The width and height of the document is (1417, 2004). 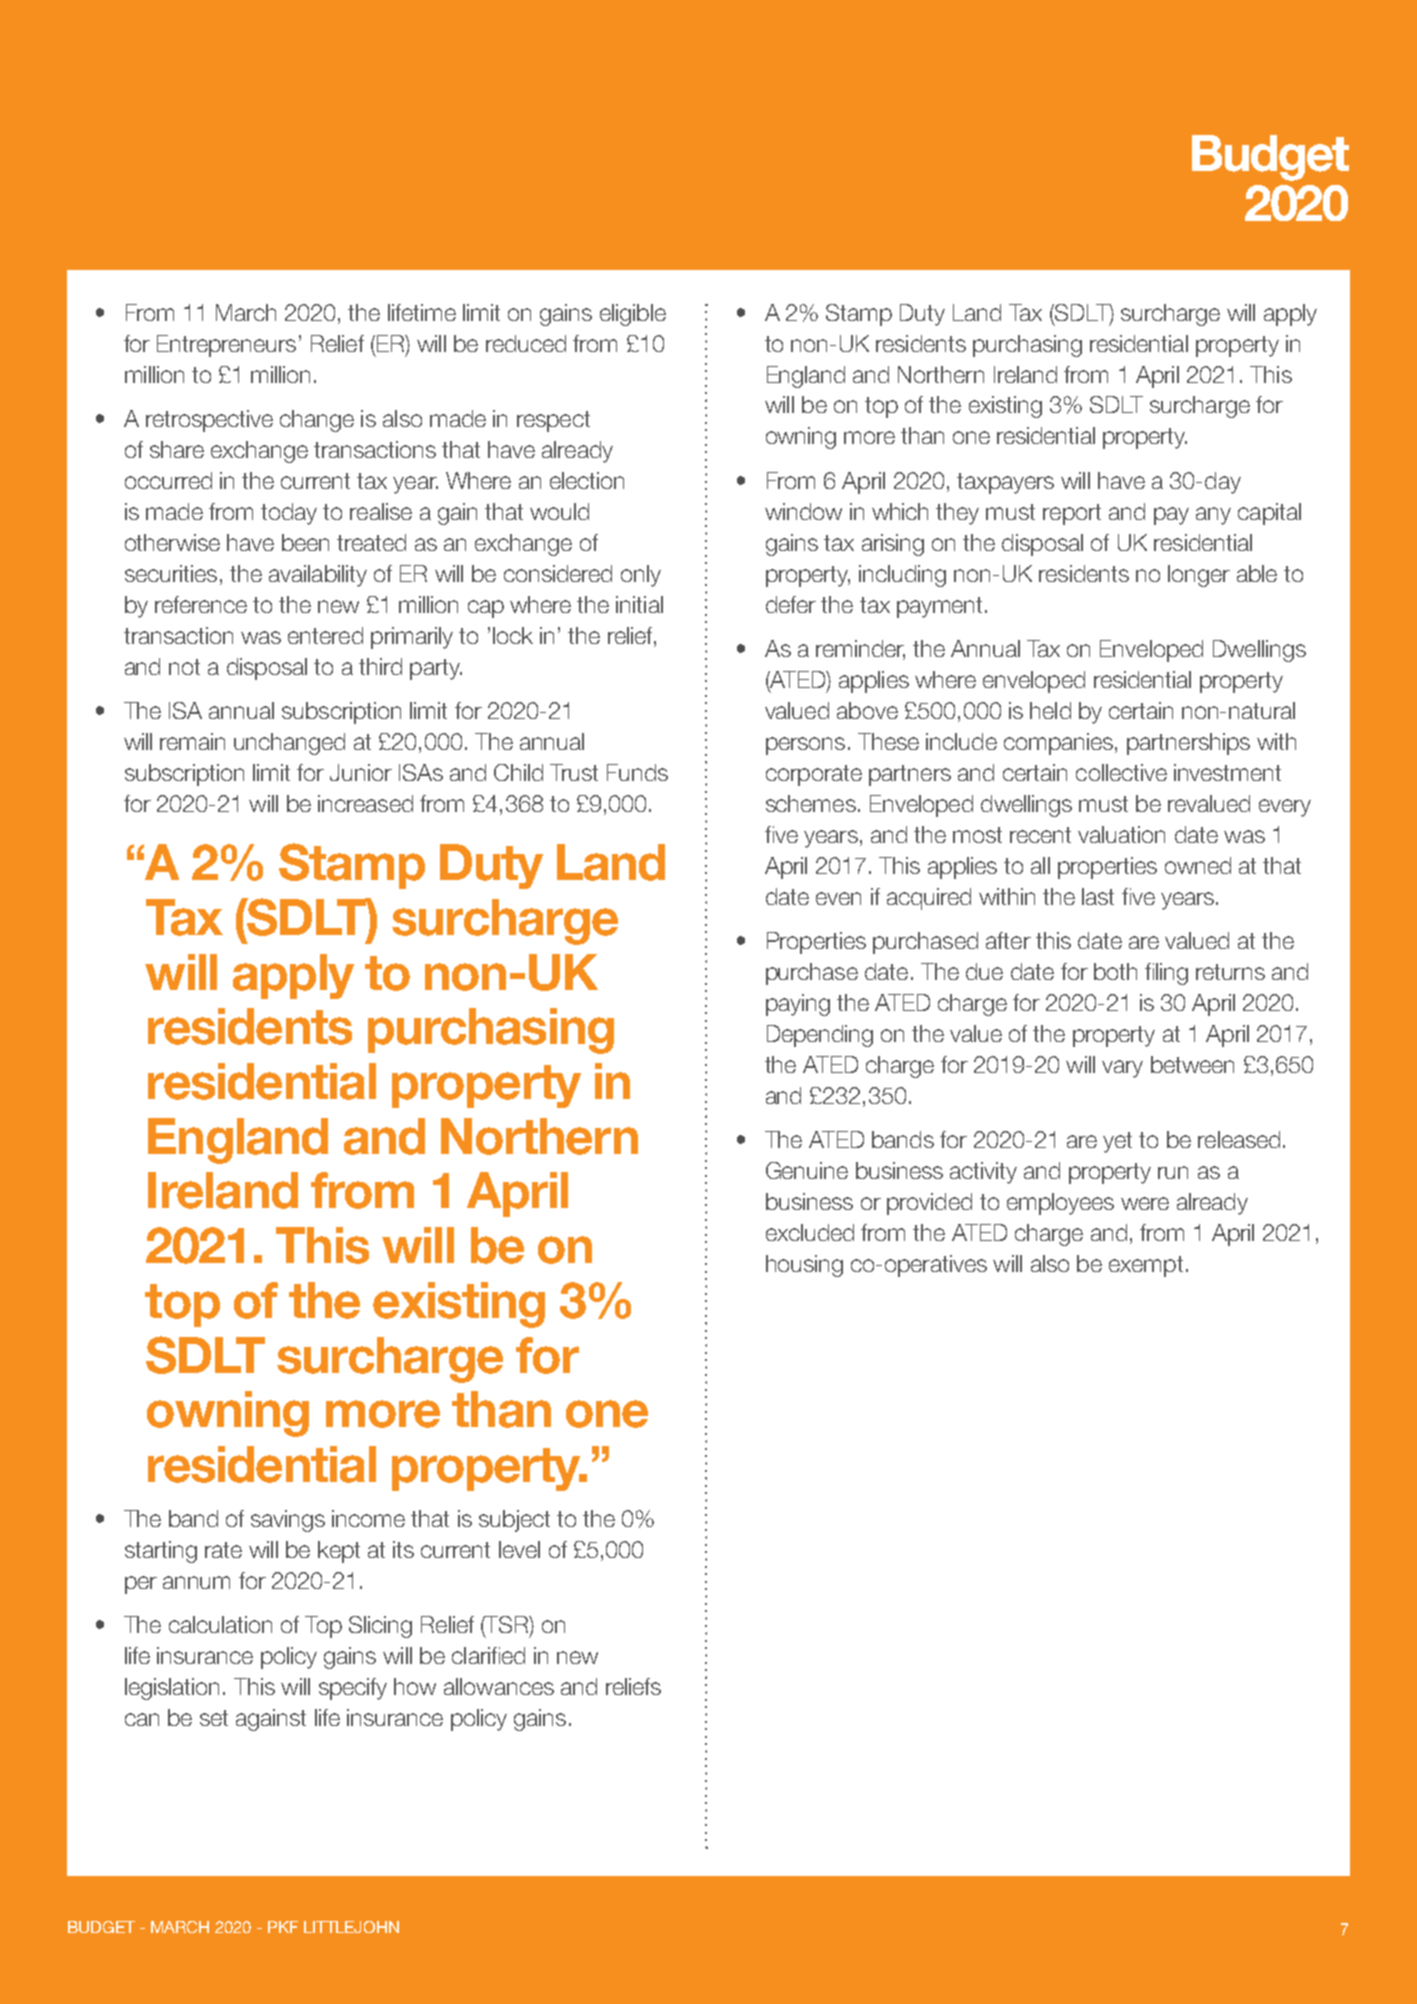 What do you see at coordinates (1121, 772) in the document?
I see `collective` at bounding box center [1121, 772].
